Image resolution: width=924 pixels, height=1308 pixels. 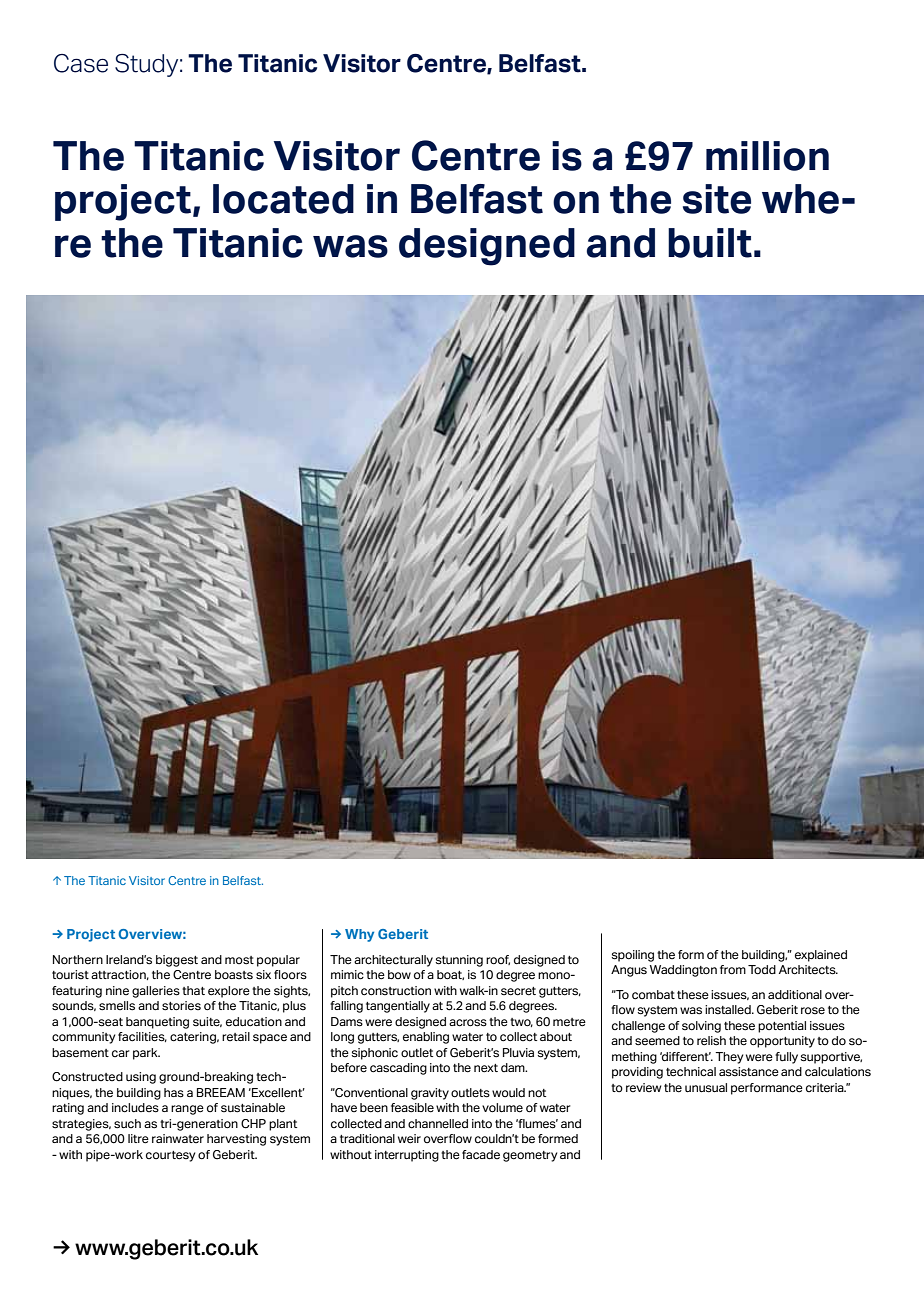 I want to click on Todd, so click(x=762, y=969).
